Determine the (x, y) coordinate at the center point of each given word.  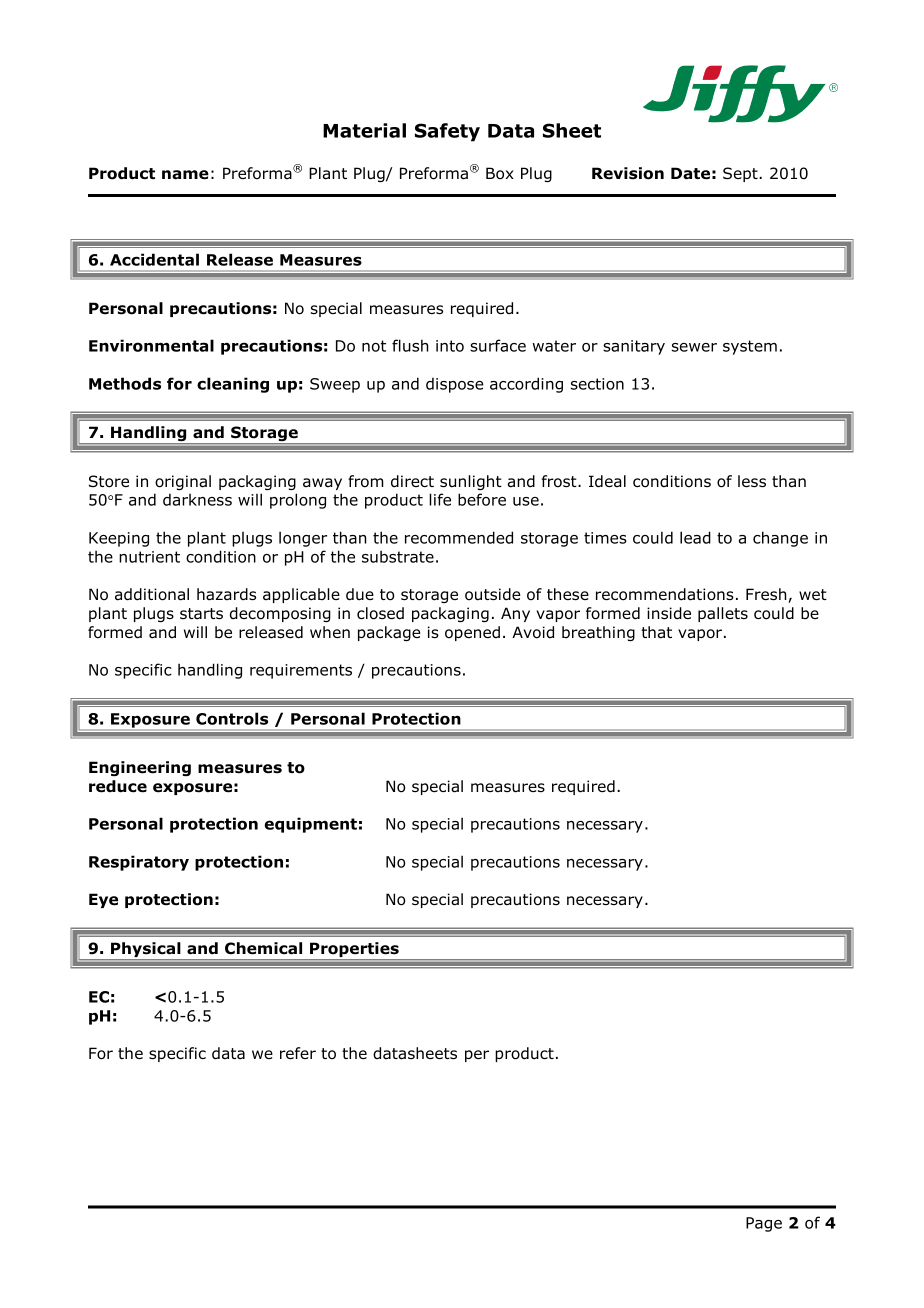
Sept (741, 174)
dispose (454, 385)
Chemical (263, 948)
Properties (354, 951)
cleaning (233, 385)
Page (764, 1224)
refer (298, 1053)
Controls (232, 718)
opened (472, 633)
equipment (311, 825)
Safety (447, 132)
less (752, 481)
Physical (146, 951)
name (185, 175)
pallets (723, 614)
